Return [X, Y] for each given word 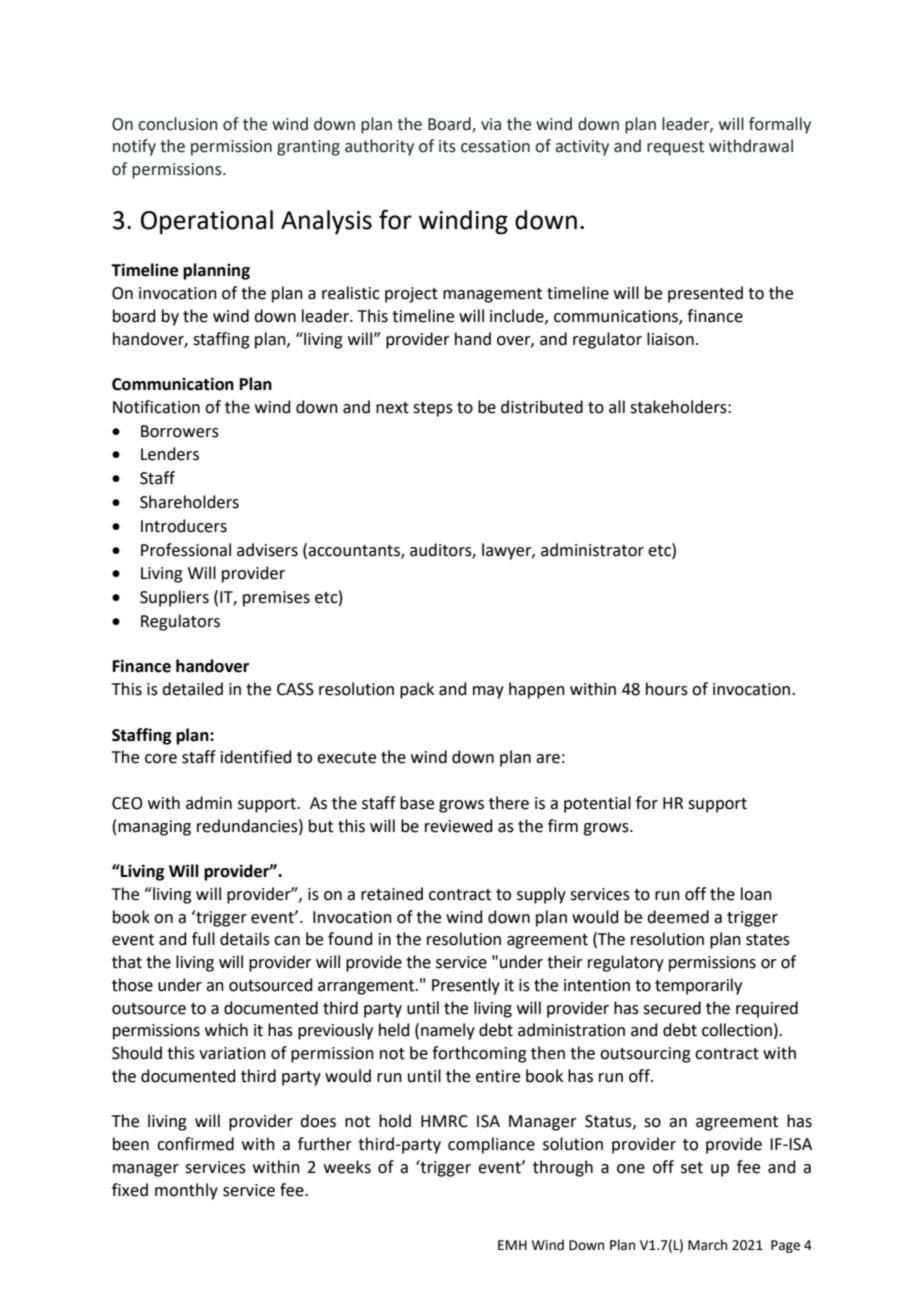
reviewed [459, 826]
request [675, 148]
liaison [670, 339]
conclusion [177, 124]
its [447, 146]
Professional [186, 550]
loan [756, 894]
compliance [491, 1145]
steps [433, 409]
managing [154, 828]
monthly [186, 1191]
